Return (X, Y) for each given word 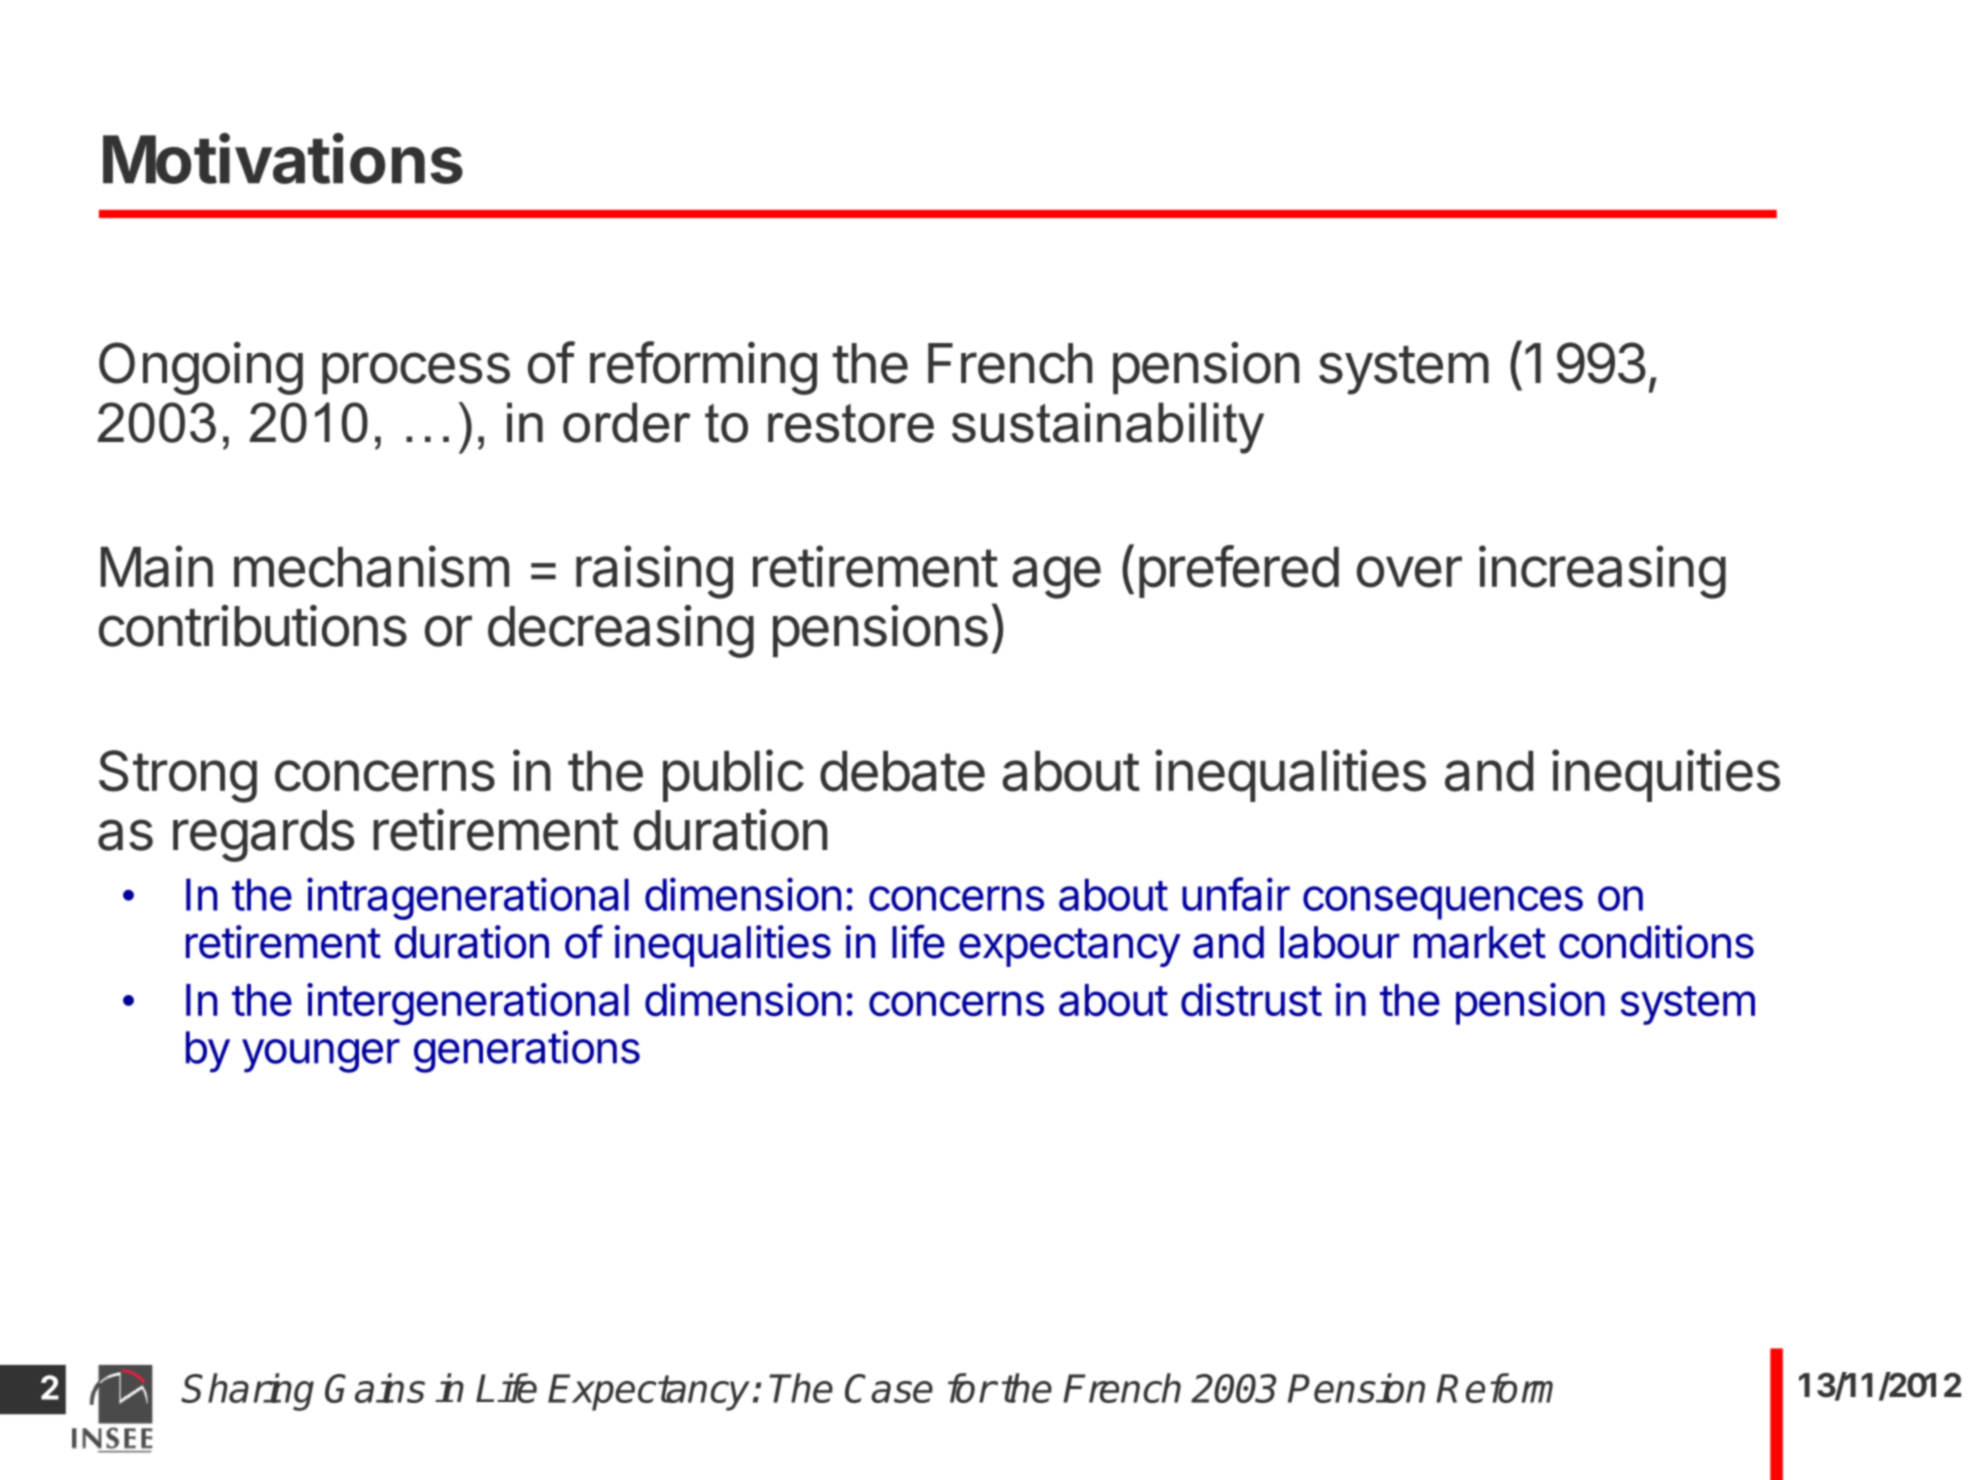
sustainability (1108, 428)
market (1480, 942)
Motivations (283, 158)
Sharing (248, 1392)
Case (889, 1388)
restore (851, 423)
